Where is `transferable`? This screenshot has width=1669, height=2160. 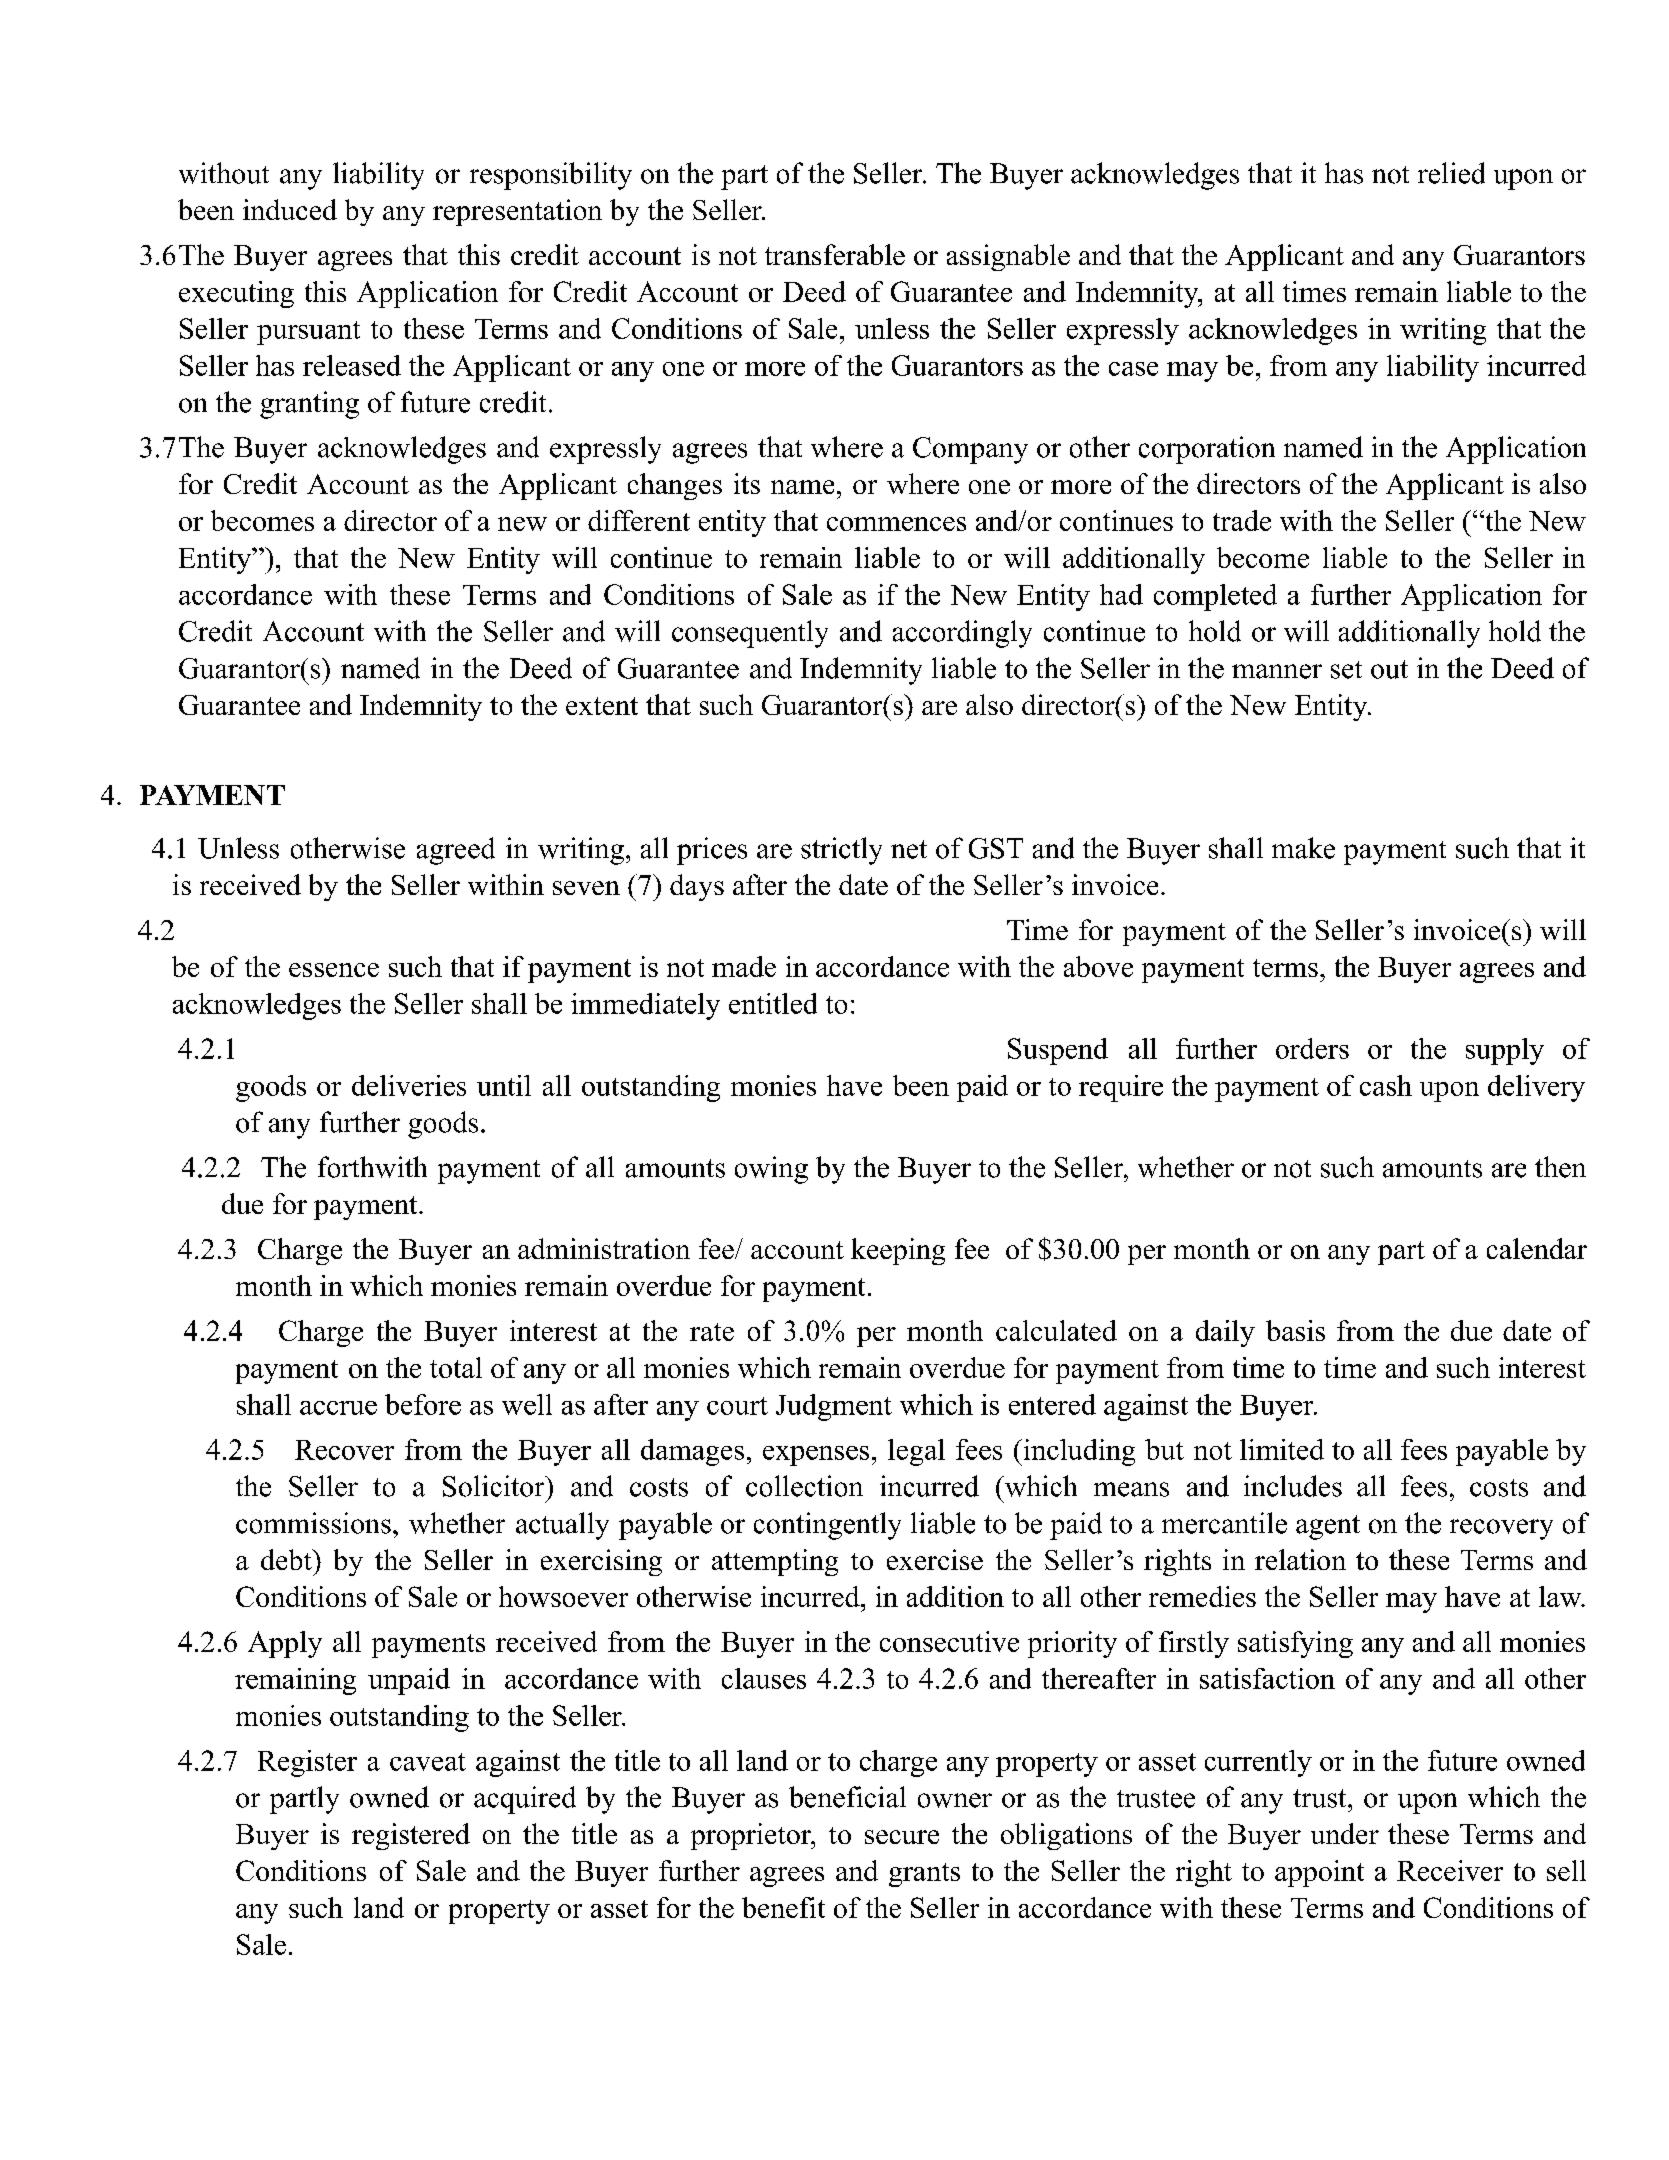 transferable is located at coordinates (835, 254).
